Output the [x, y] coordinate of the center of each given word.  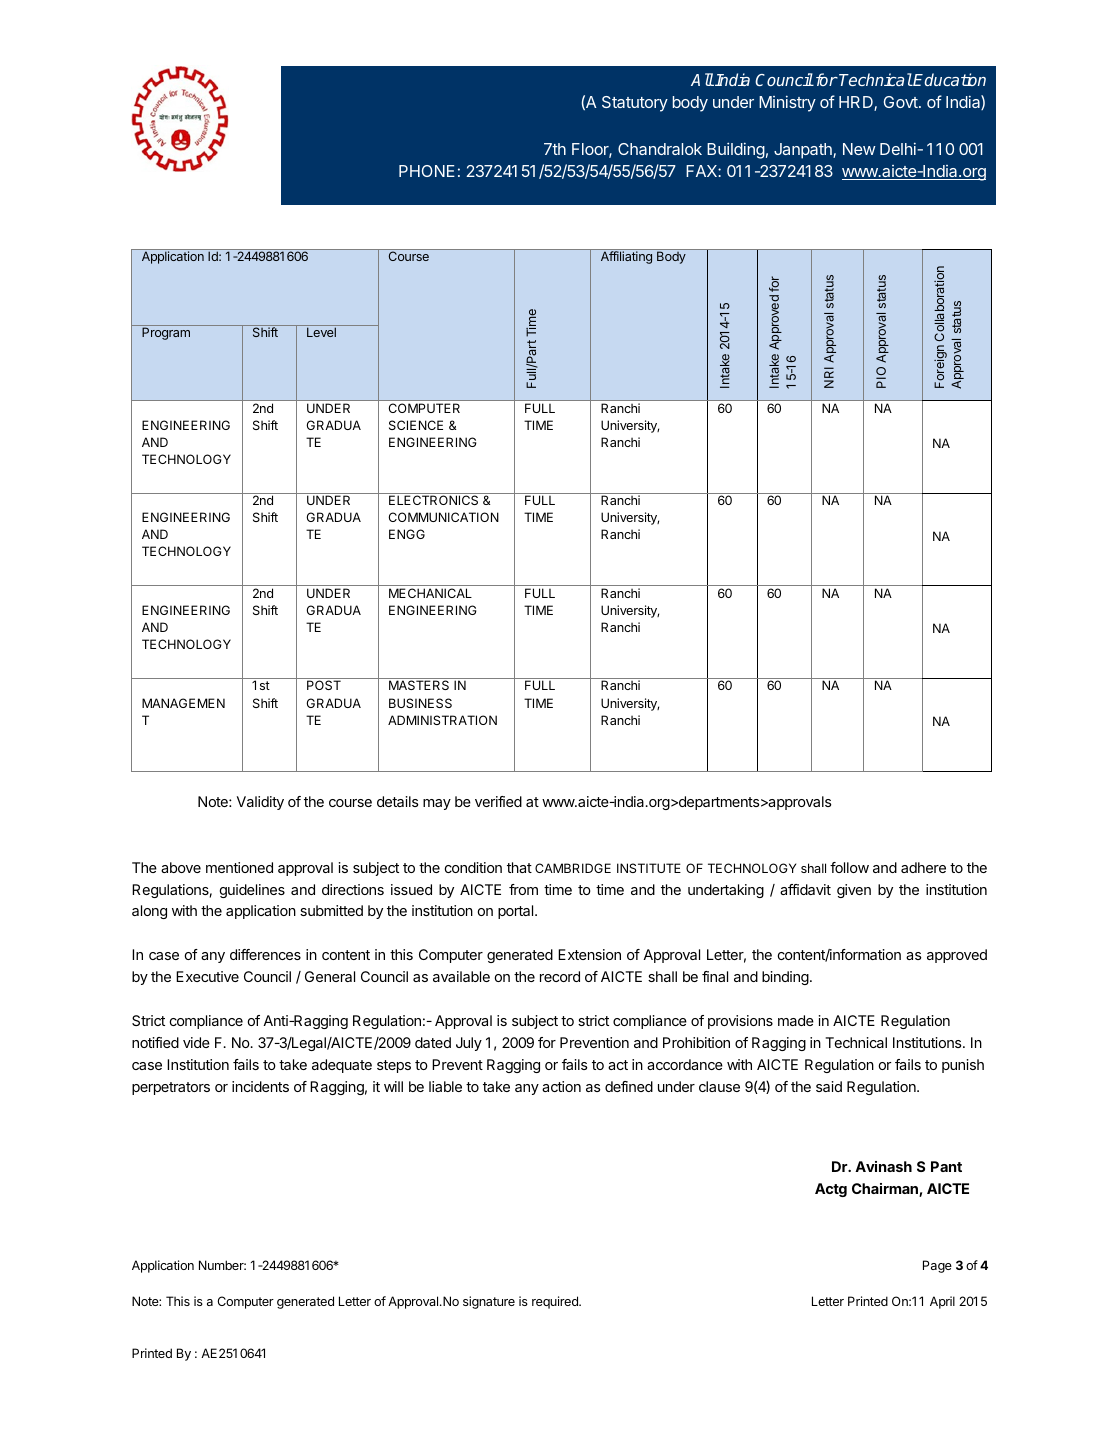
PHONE [427, 171]
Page [937, 1266]
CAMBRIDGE [573, 868]
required [556, 1302]
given [854, 891]
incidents [260, 1086]
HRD [857, 103]
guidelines [252, 891]
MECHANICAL [430, 593]
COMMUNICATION [443, 517]
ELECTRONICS [433, 500]
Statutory [635, 104]
